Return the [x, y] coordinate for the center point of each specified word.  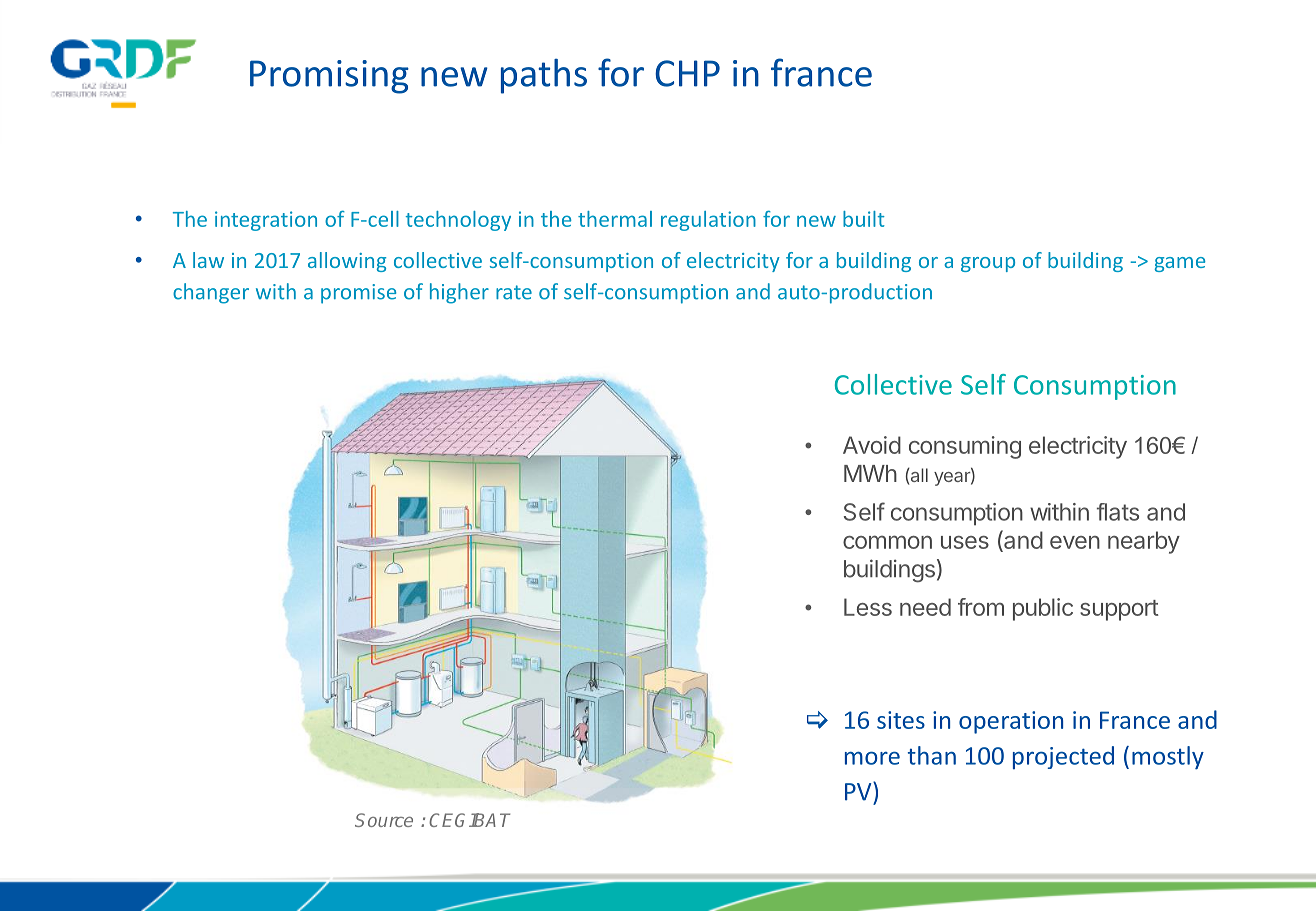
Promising [329, 77]
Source [384, 820]
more [872, 758]
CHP [687, 73]
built [864, 219]
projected [1063, 757]
